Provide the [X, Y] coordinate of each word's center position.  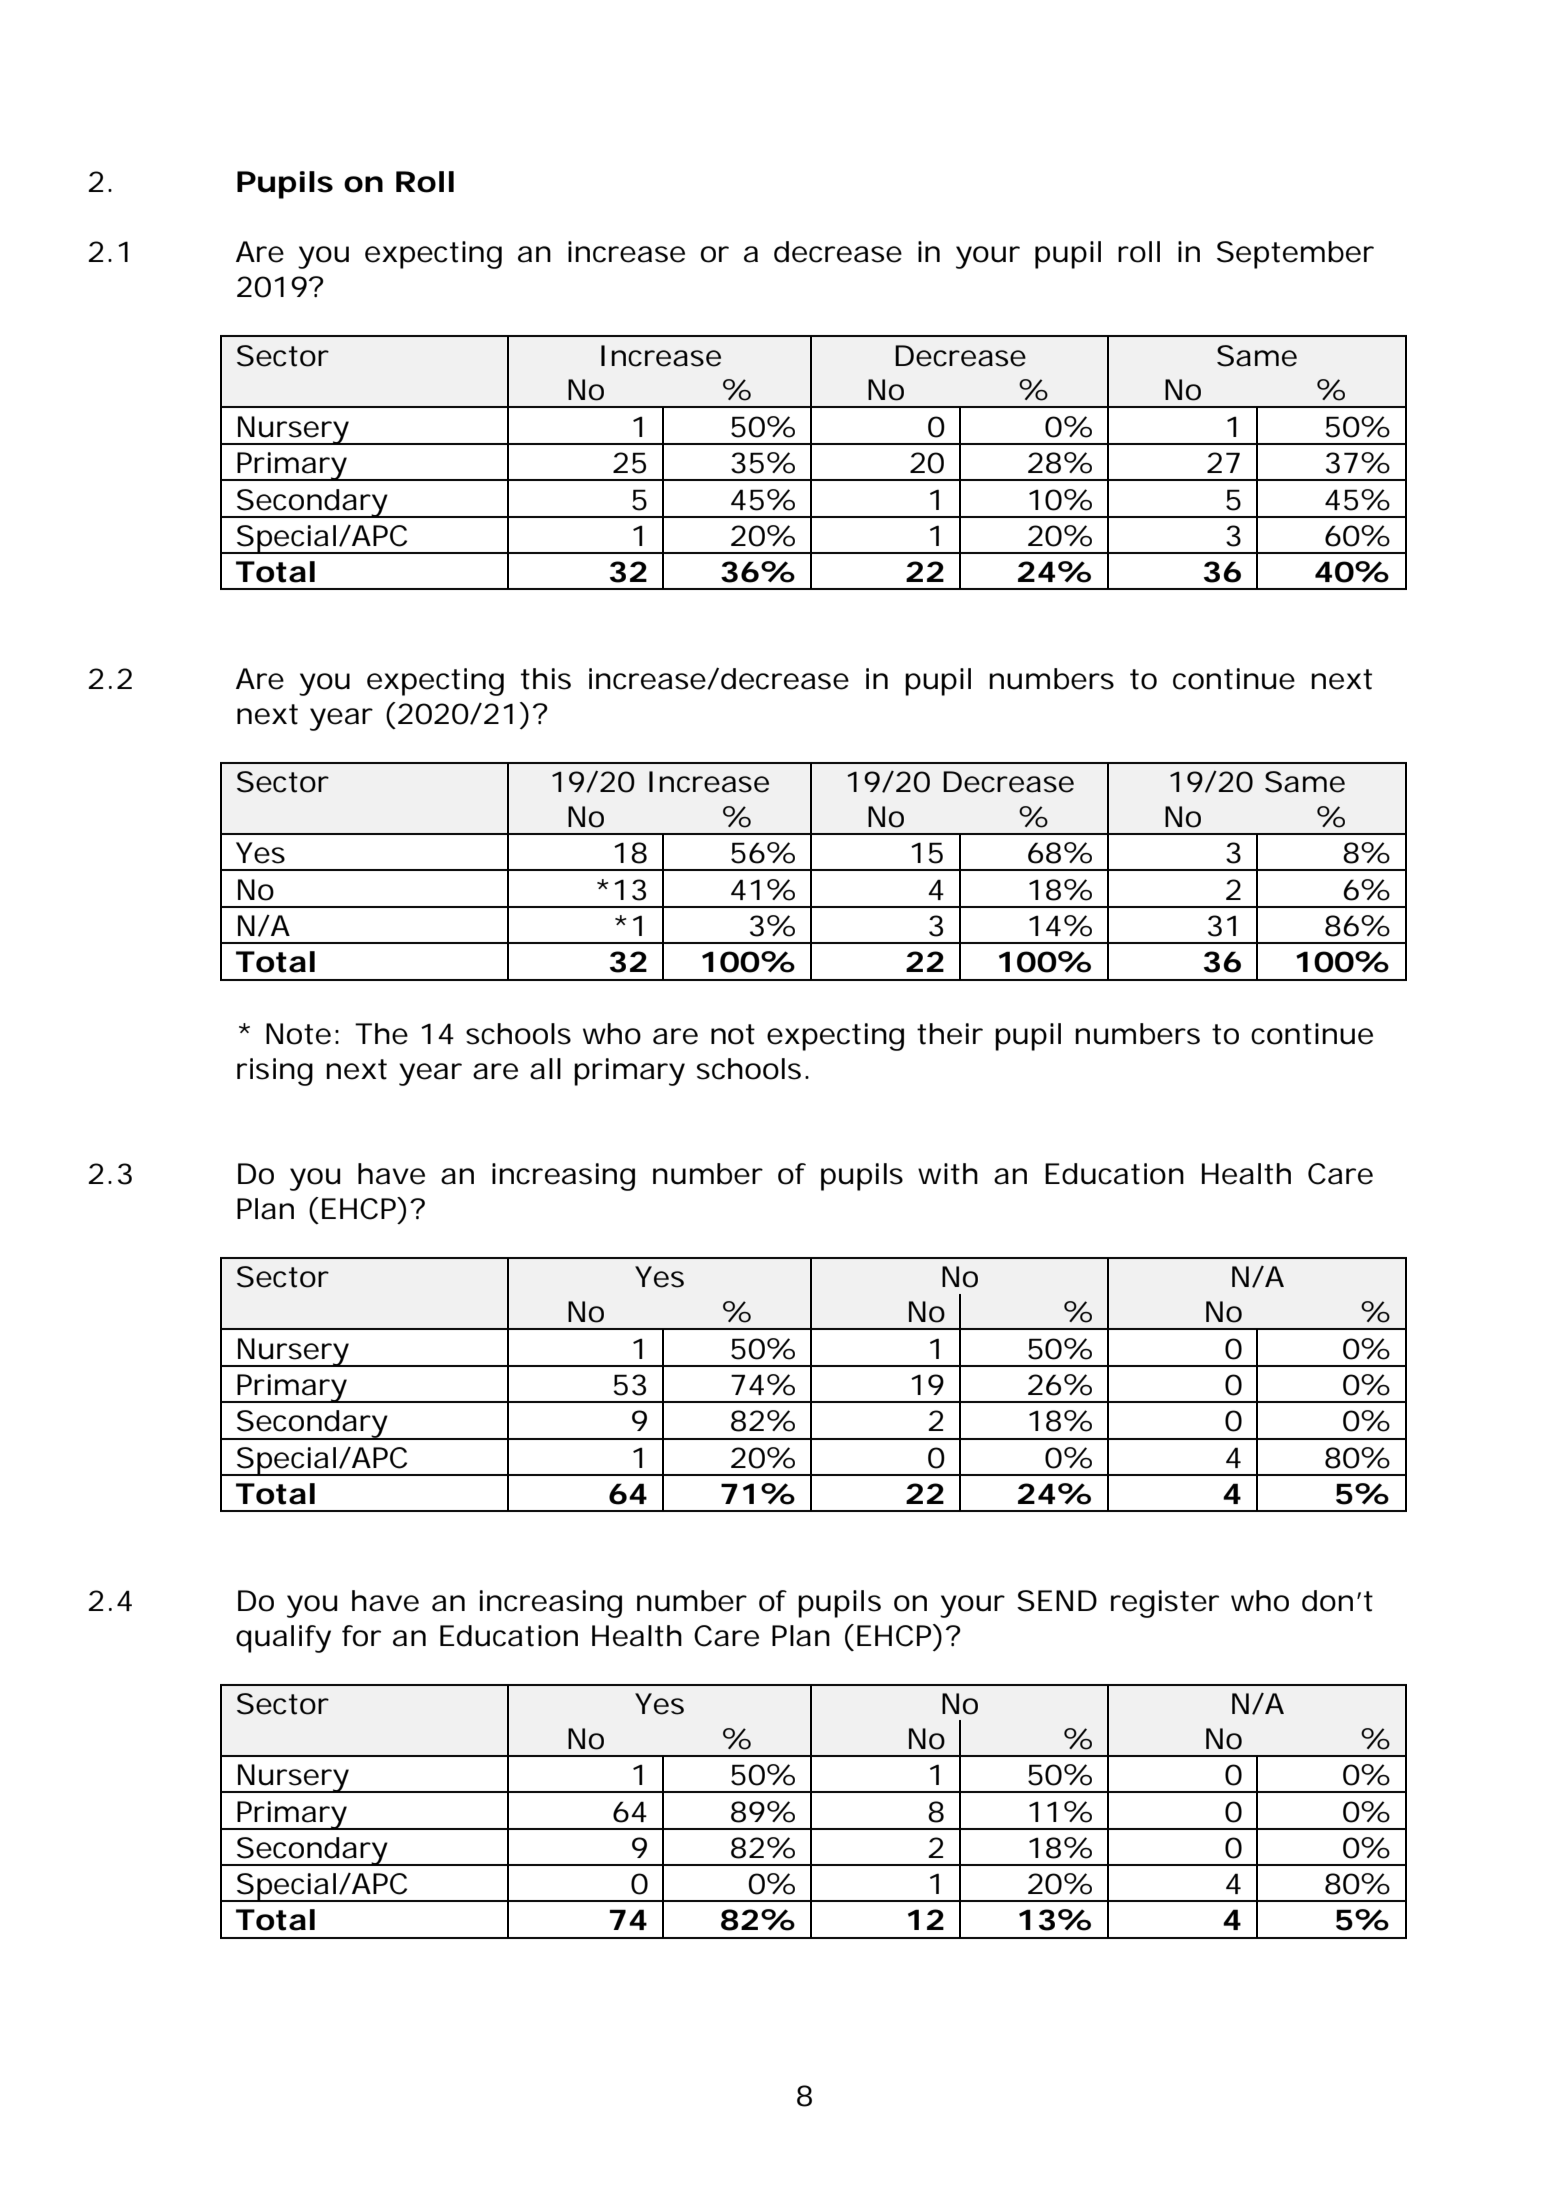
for [361, 1636]
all [545, 1069]
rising [275, 1072]
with [948, 1174]
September [1295, 255]
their [950, 1034]
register [1165, 1604]
